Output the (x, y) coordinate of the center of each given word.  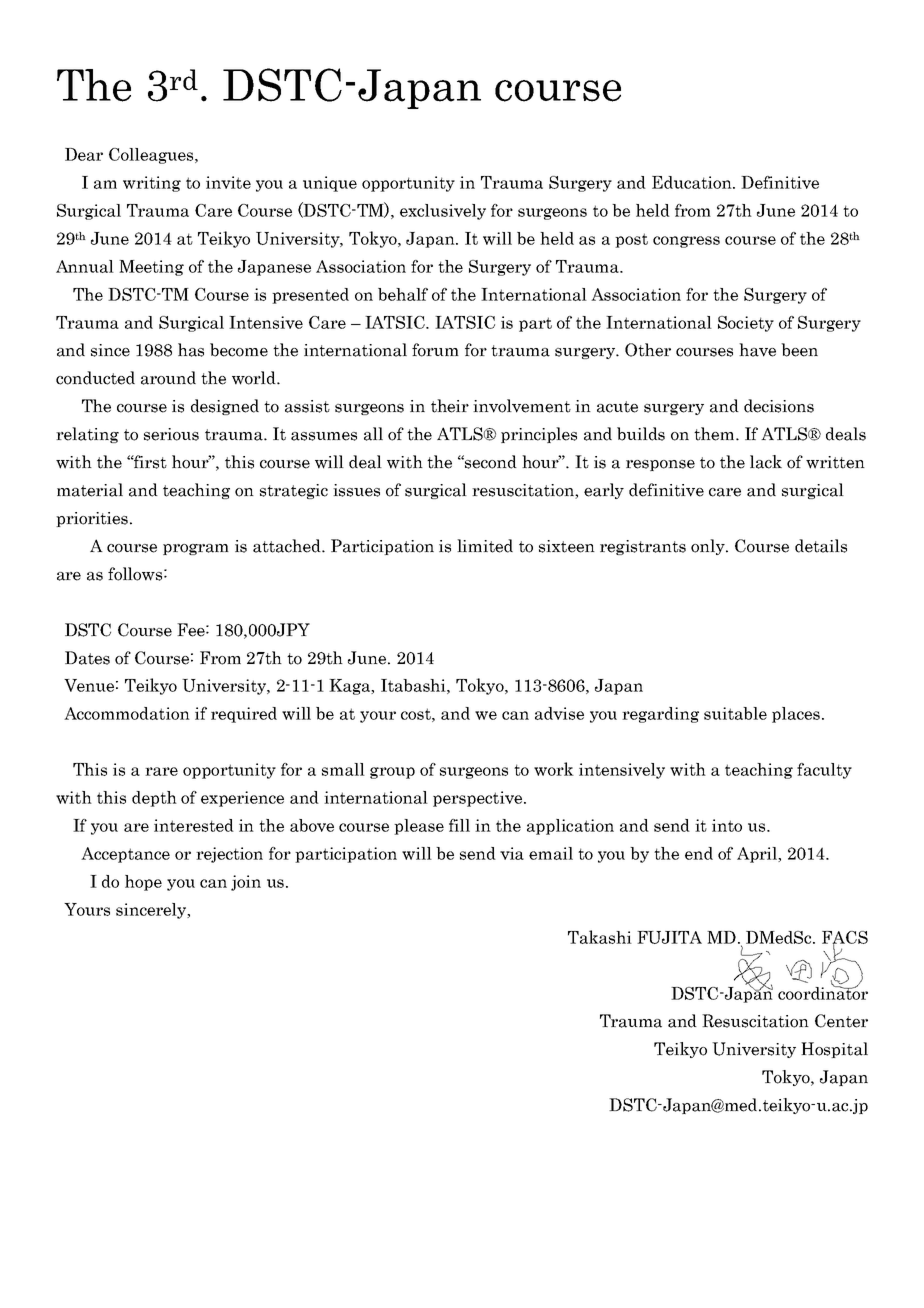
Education (693, 182)
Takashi (600, 937)
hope (143, 883)
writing (152, 184)
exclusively (443, 212)
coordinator (823, 992)
